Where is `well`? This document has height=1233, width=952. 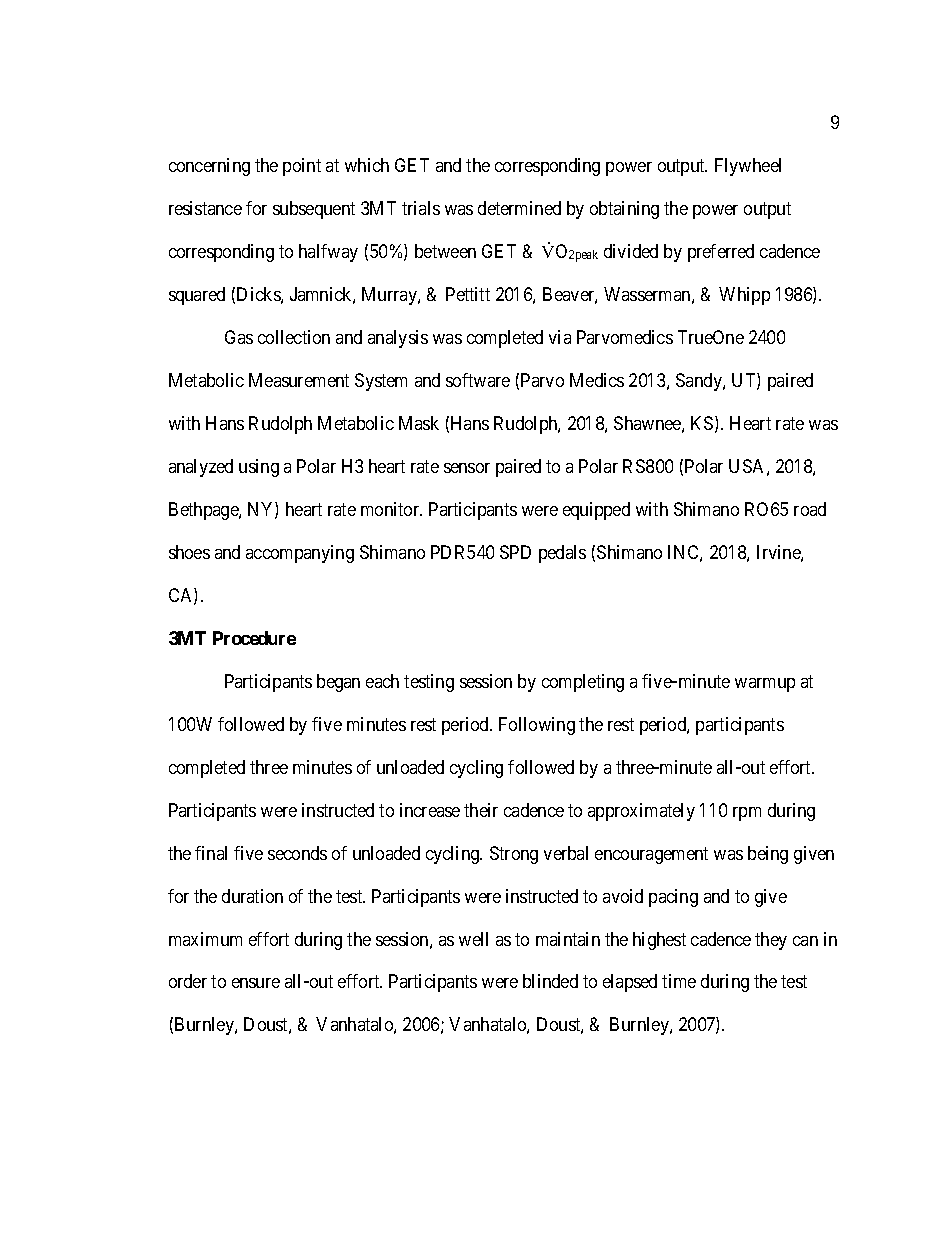 well is located at coordinates (473, 939).
